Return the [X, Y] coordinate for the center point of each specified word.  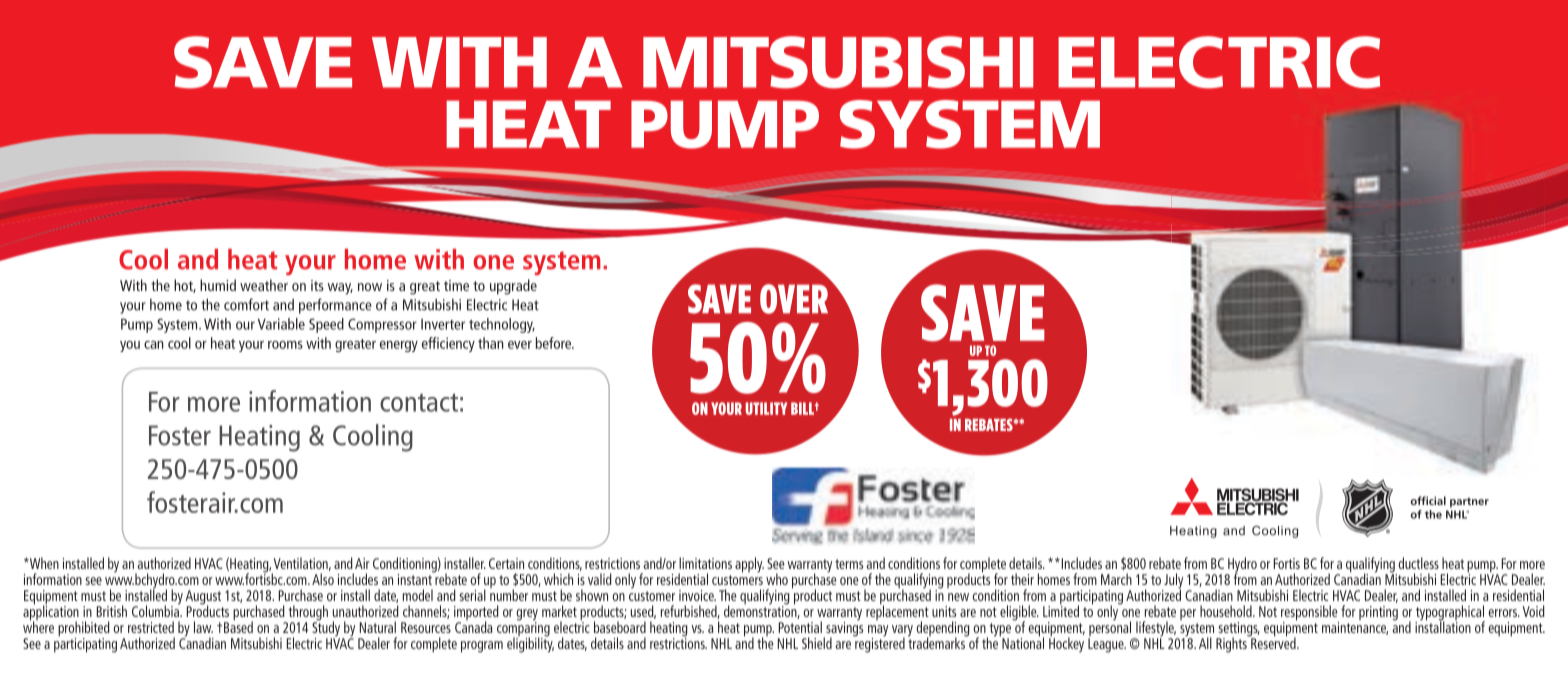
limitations [705, 563]
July [1172, 582]
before [555, 343]
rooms [285, 345]
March [1116, 579]
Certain [506, 563]
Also [323, 579]
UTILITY [766, 408]
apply [749, 565]
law [203, 627]
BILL [803, 408]
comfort [246, 304]
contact [419, 402]
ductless [1418, 563]
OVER [794, 299]
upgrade [513, 287]
